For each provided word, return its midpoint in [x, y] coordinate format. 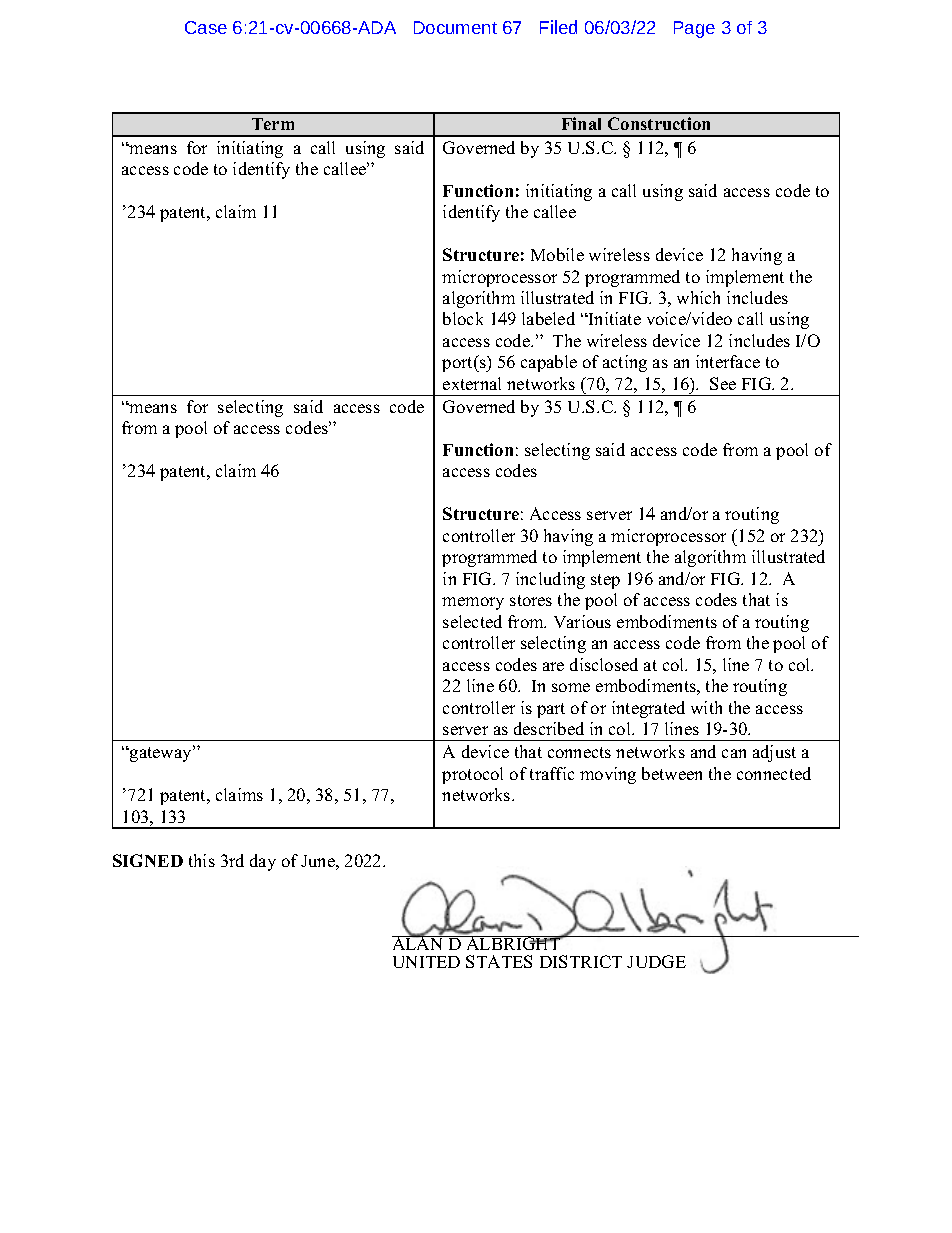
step [605, 581]
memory [473, 603]
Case [206, 27]
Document [455, 27]
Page [694, 29]
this [202, 860]
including [550, 580]
